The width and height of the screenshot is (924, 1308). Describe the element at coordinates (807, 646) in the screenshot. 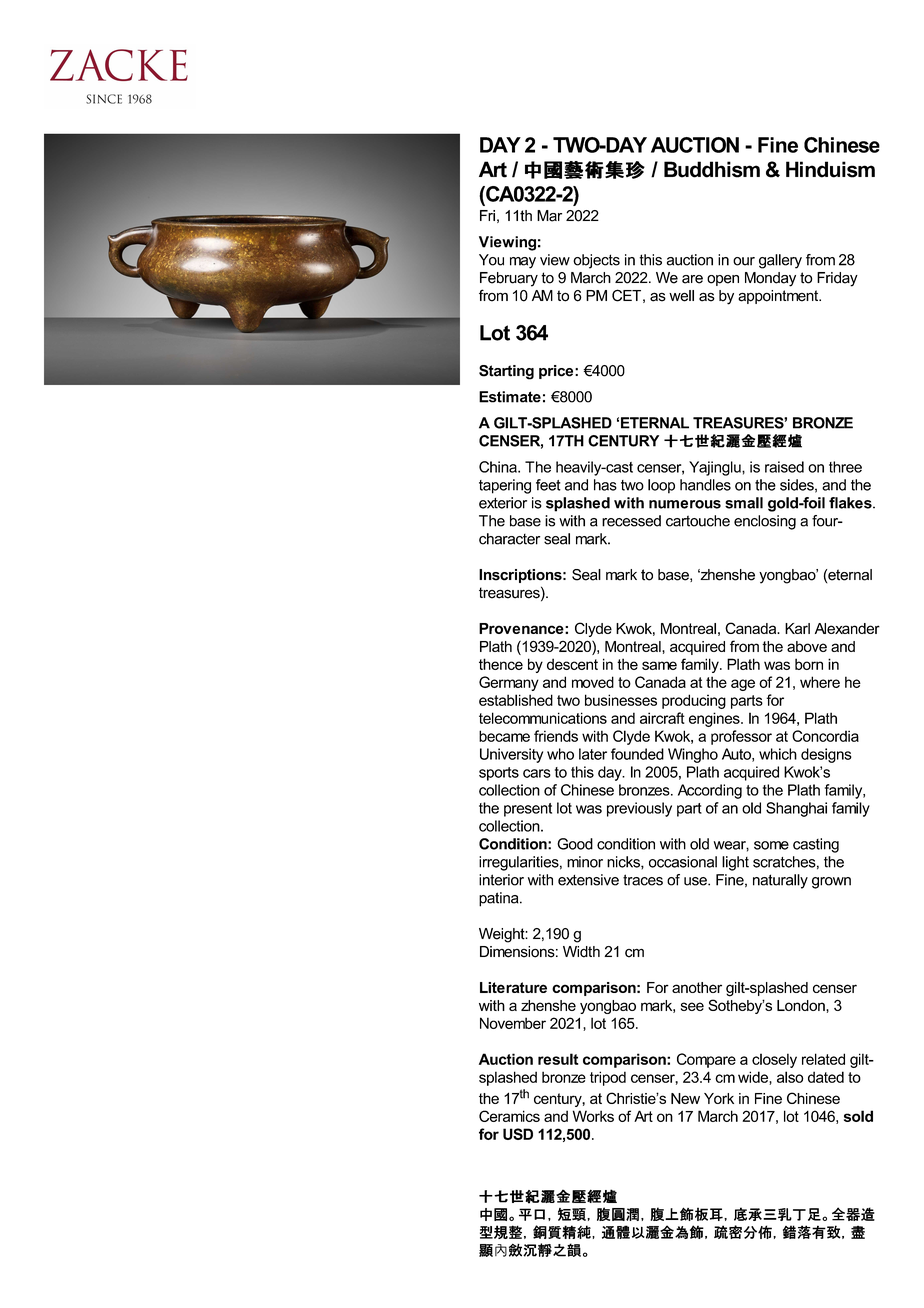

I see `above` at that location.
